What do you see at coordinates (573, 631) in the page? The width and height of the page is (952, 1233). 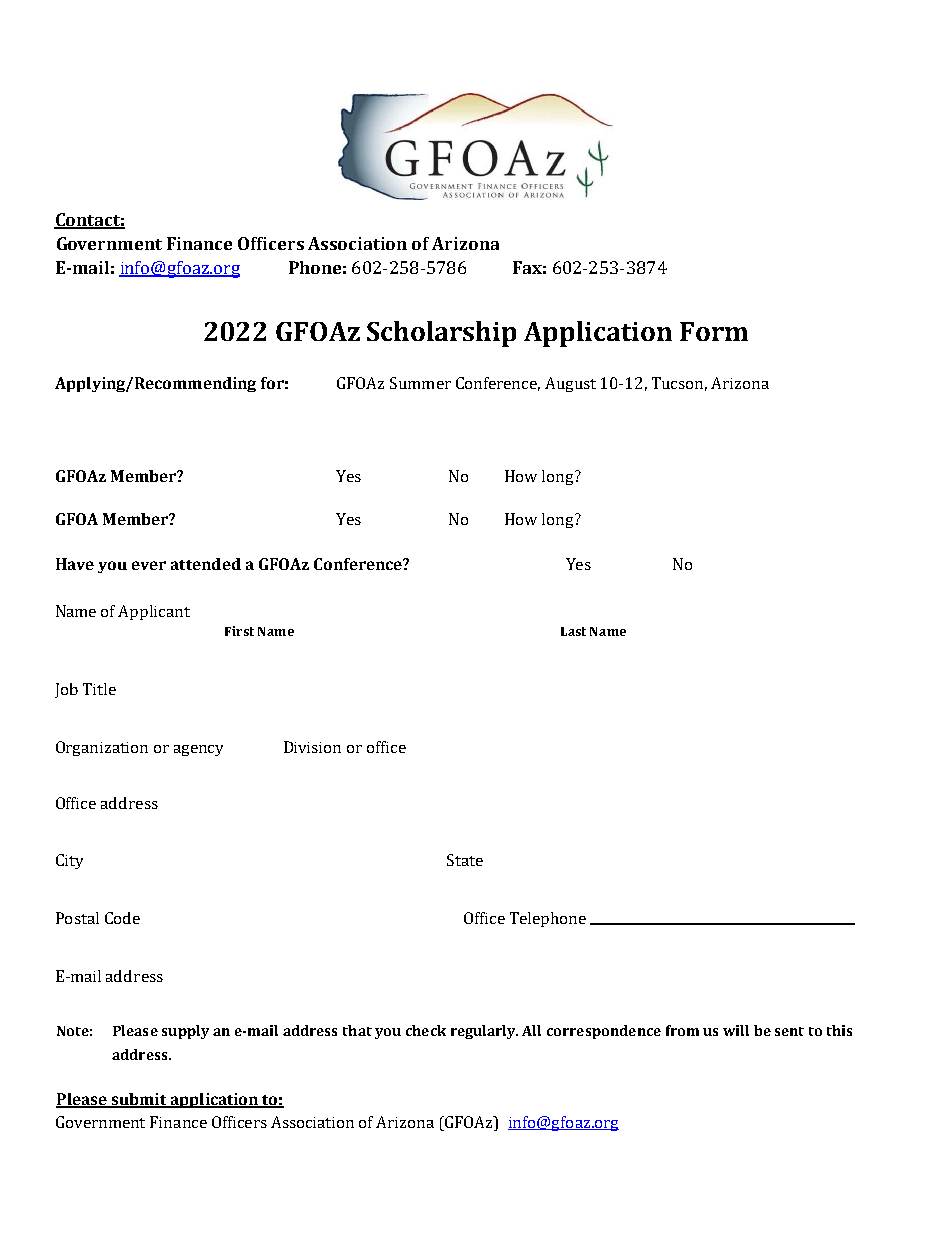 I see `Last` at bounding box center [573, 631].
